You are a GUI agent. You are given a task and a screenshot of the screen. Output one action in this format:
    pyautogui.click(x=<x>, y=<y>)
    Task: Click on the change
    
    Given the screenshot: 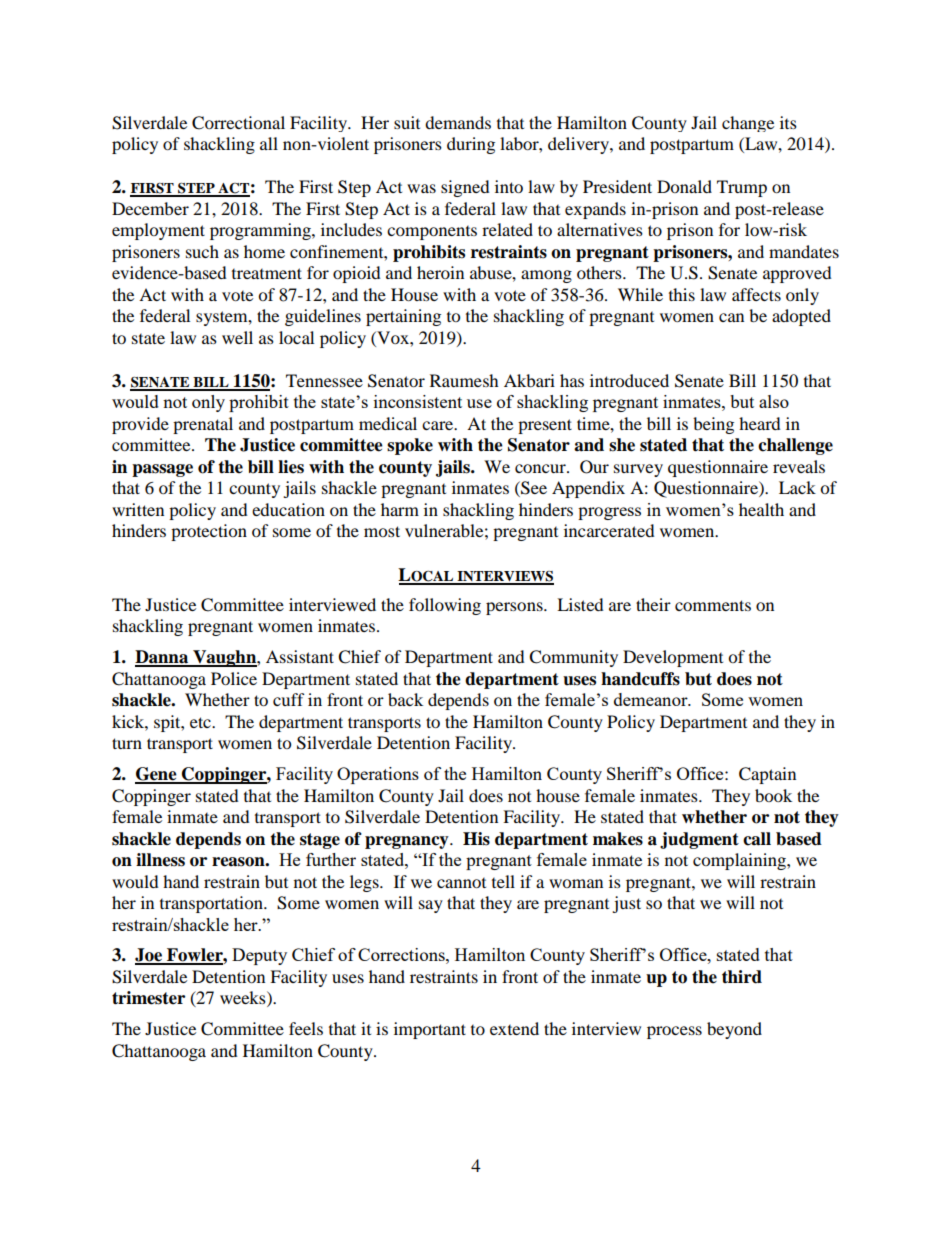 What is the action you would take?
    pyautogui.click(x=748, y=124)
